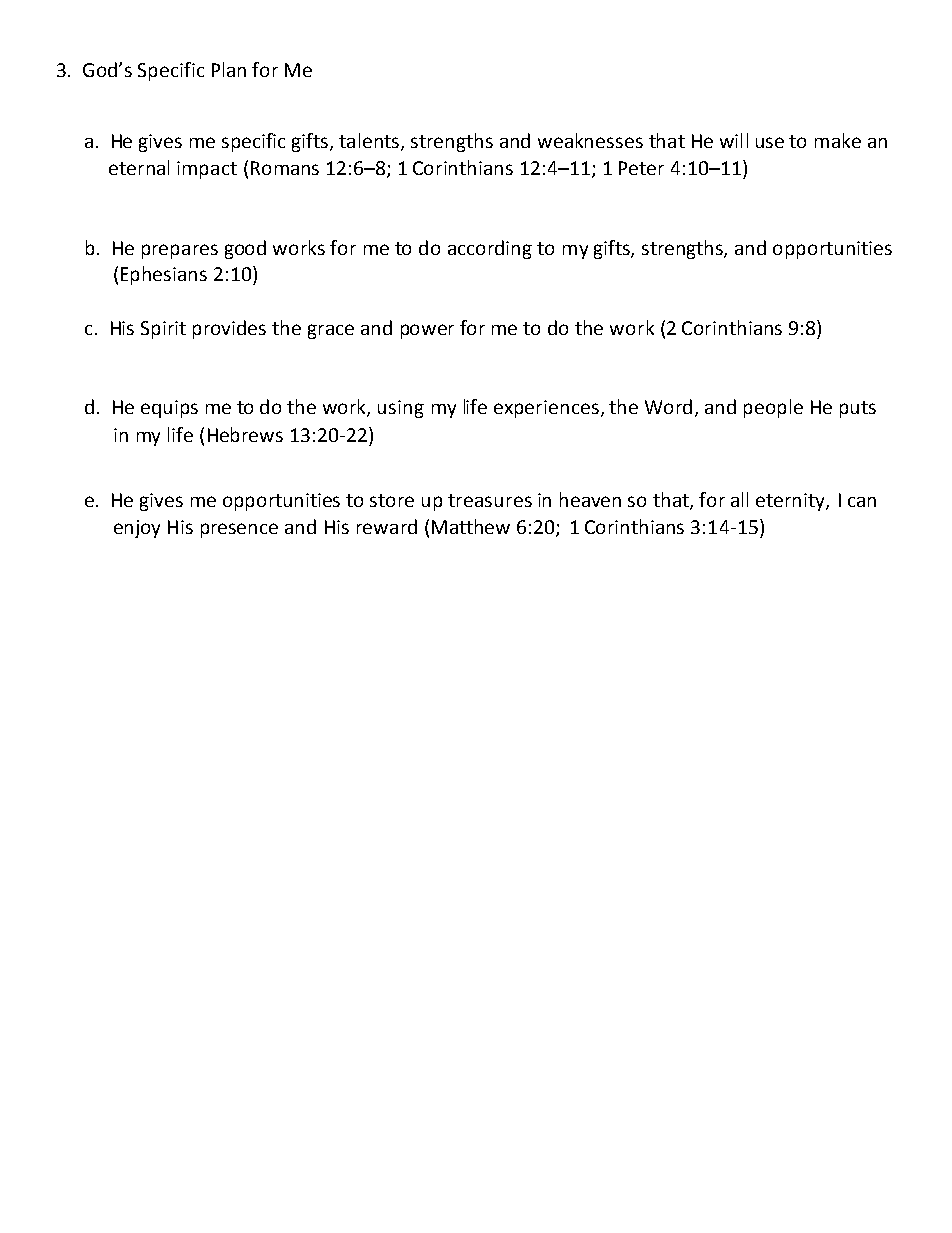  I want to click on Matthew, so click(471, 526).
